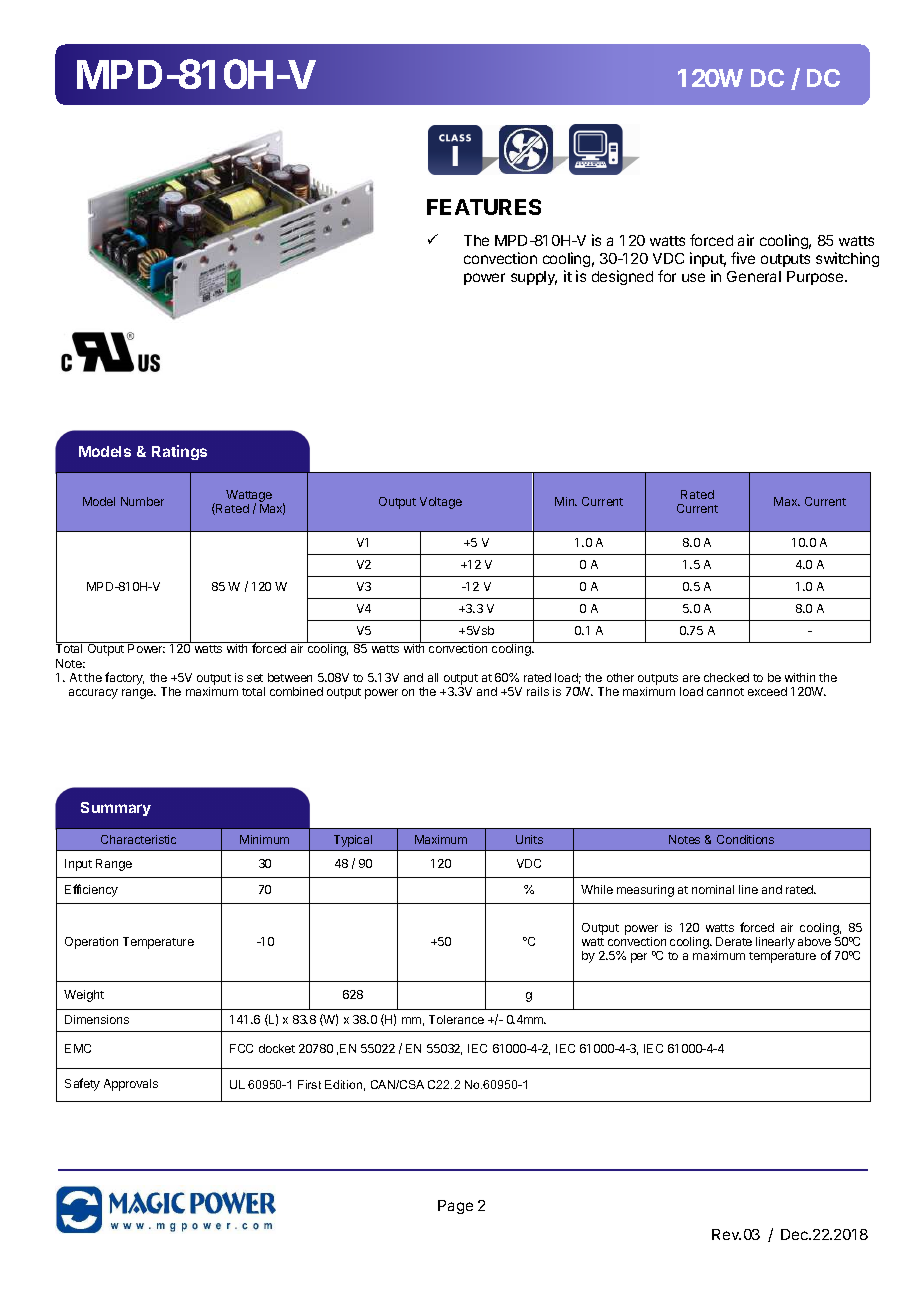 The width and height of the screenshot is (924, 1308). I want to click on all, so click(433, 677).
